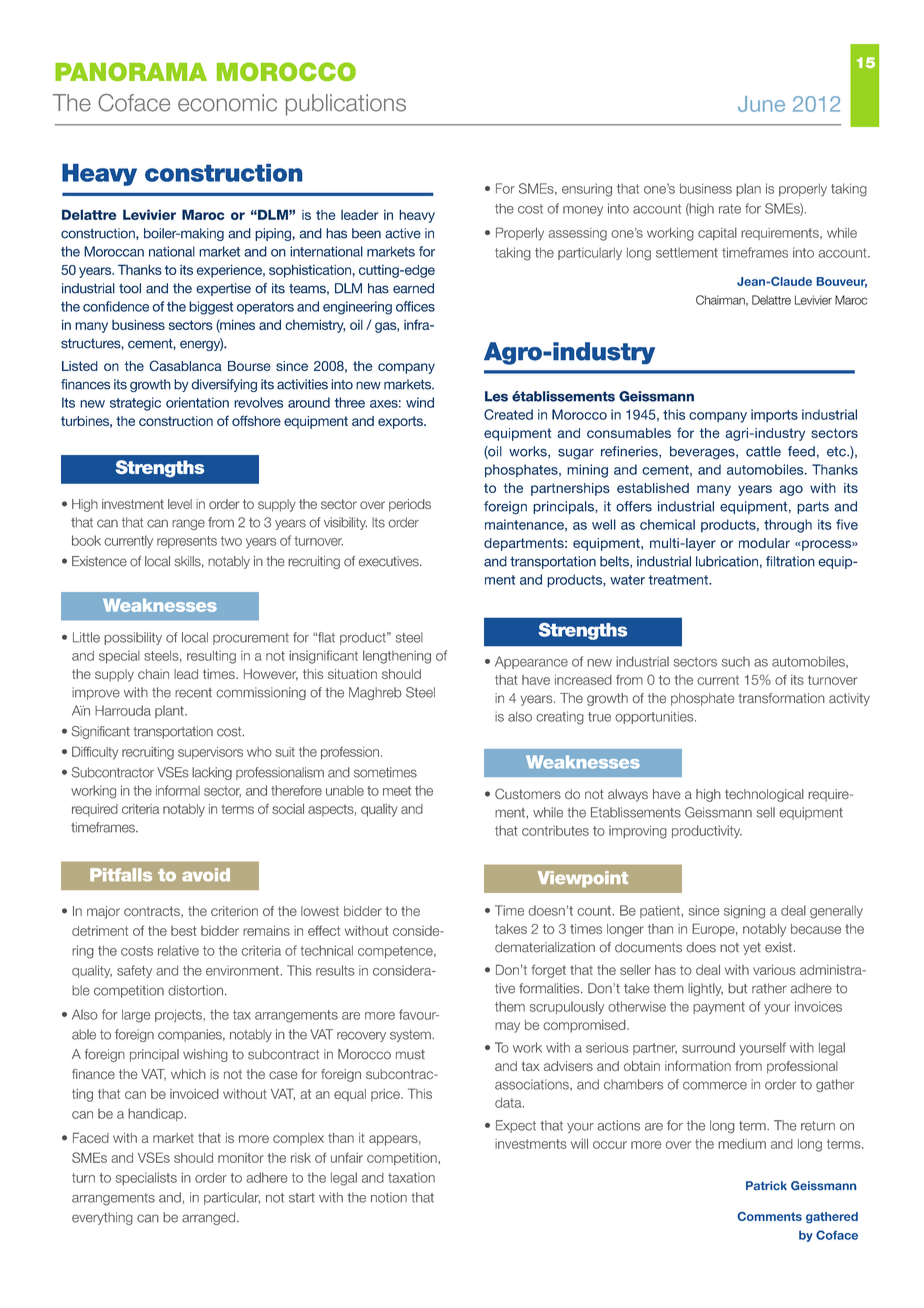 Image resolution: width=924 pixels, height=1308 pixels. What do you see at coordinates (397, 657) in the page?
I see `lengthening` at bounding box center [397, 657].
